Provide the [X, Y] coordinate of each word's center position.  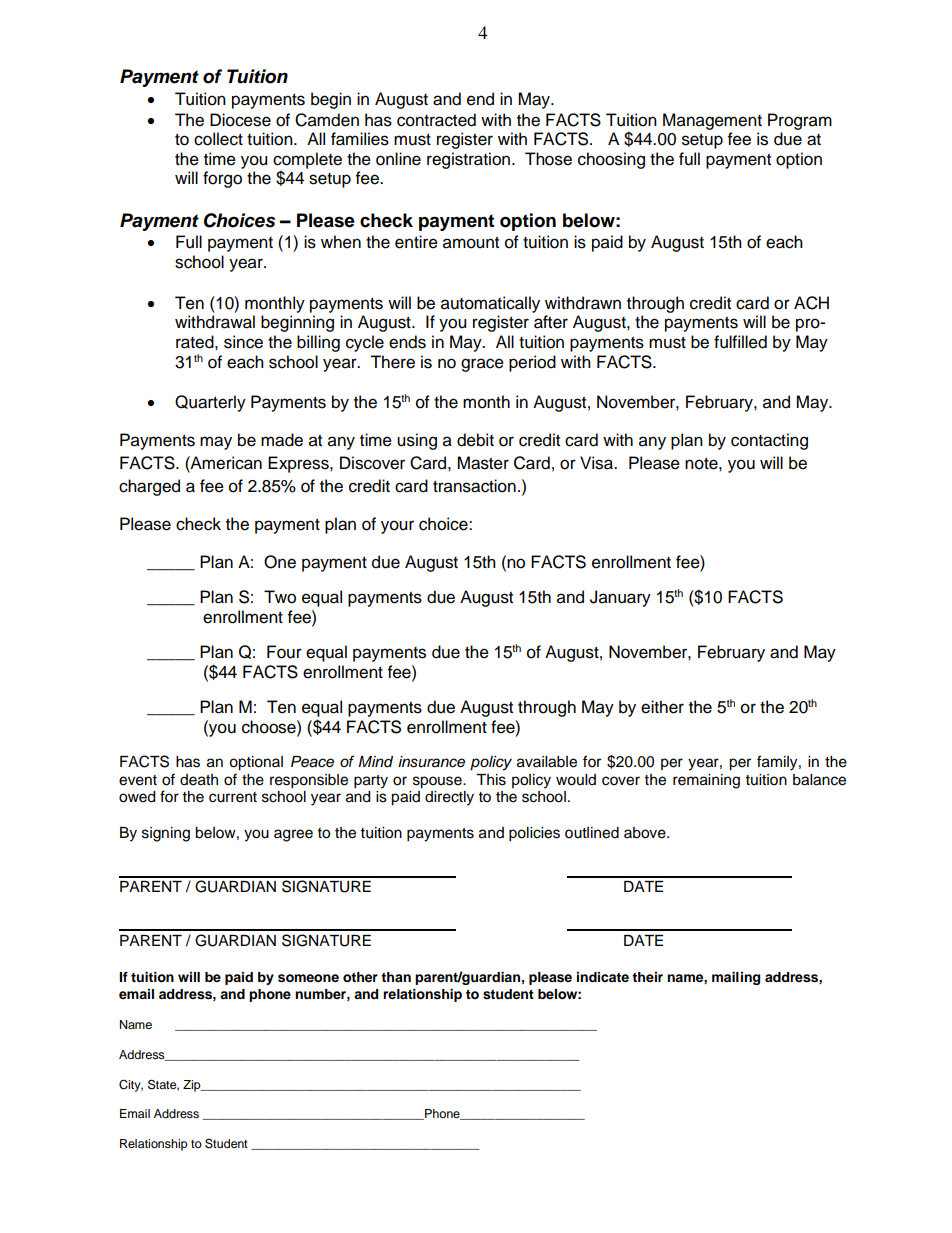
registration [468, 160]
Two [280, 597]
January [620, 598]
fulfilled [740, 342]
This [491, 780]
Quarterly [210, 403]
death [199, 780]
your [397, 527]
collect [218, 139]
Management [712, 121]
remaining [706, 781]
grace [482, 365]
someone [308, 978]
